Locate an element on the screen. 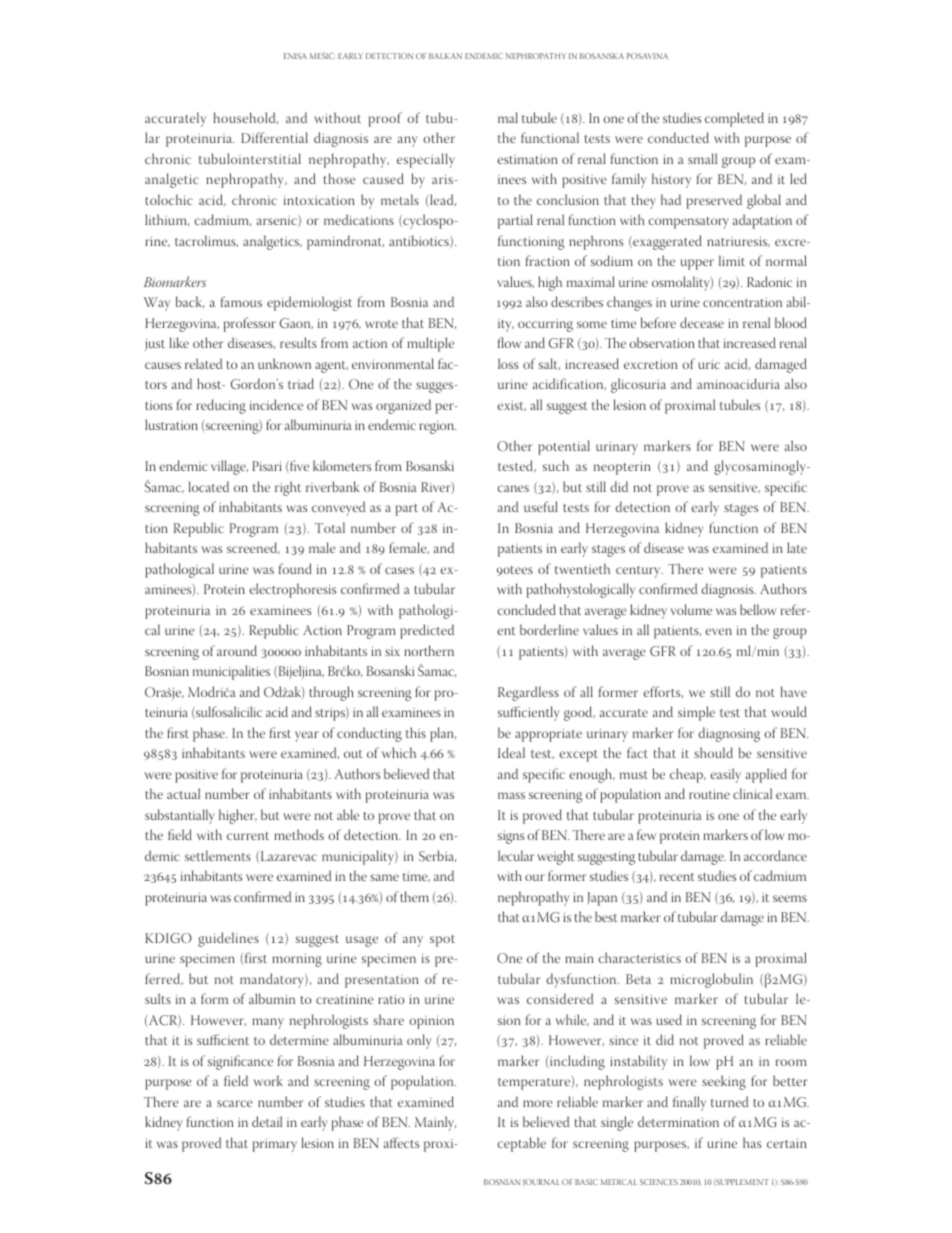 Image resolution: width=952 pixels, height=1233 pixels. even is located at coordinates (719, 631).
